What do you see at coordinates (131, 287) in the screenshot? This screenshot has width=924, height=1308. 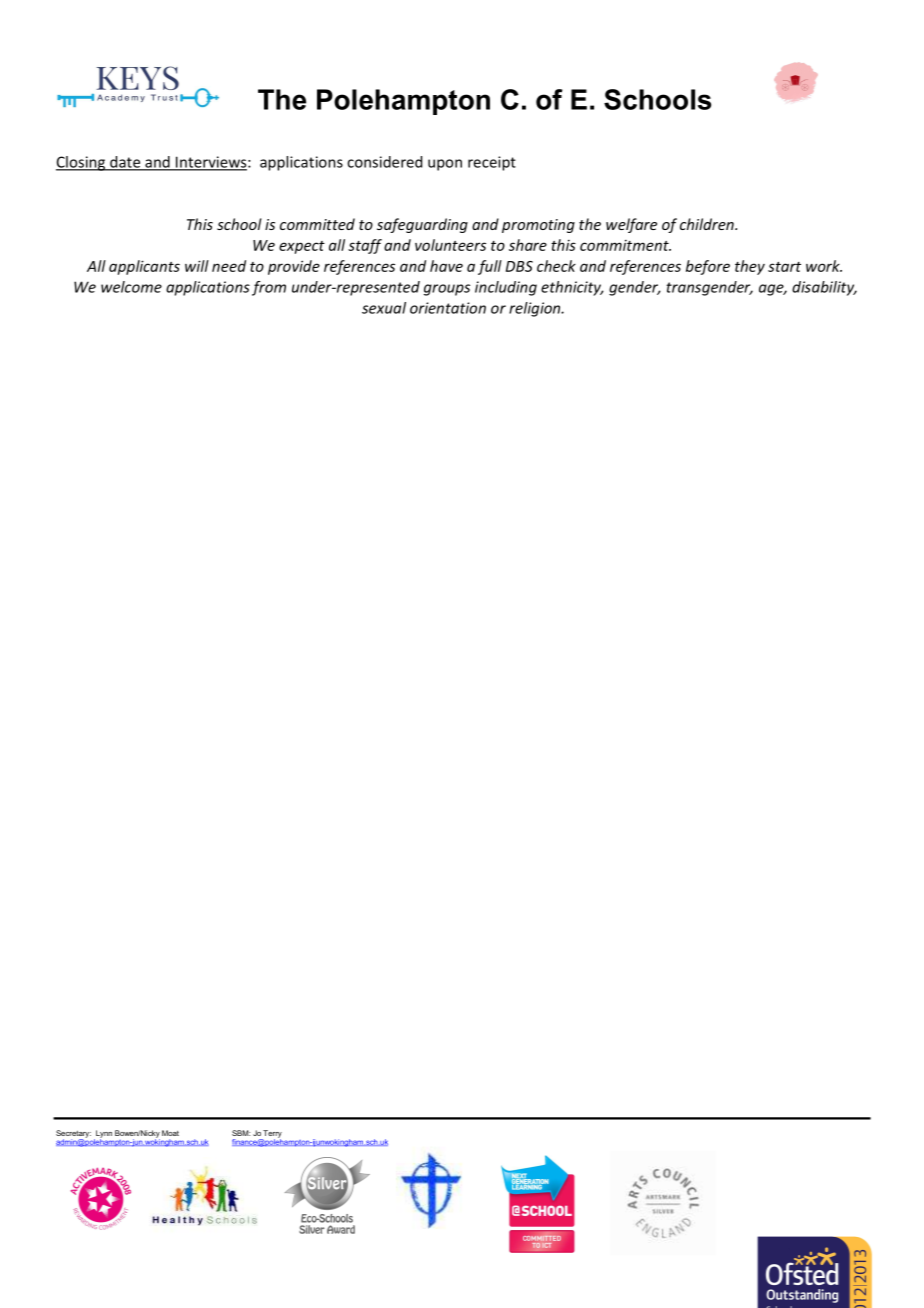 I see `welcome` at bounding box center [131, 287].
